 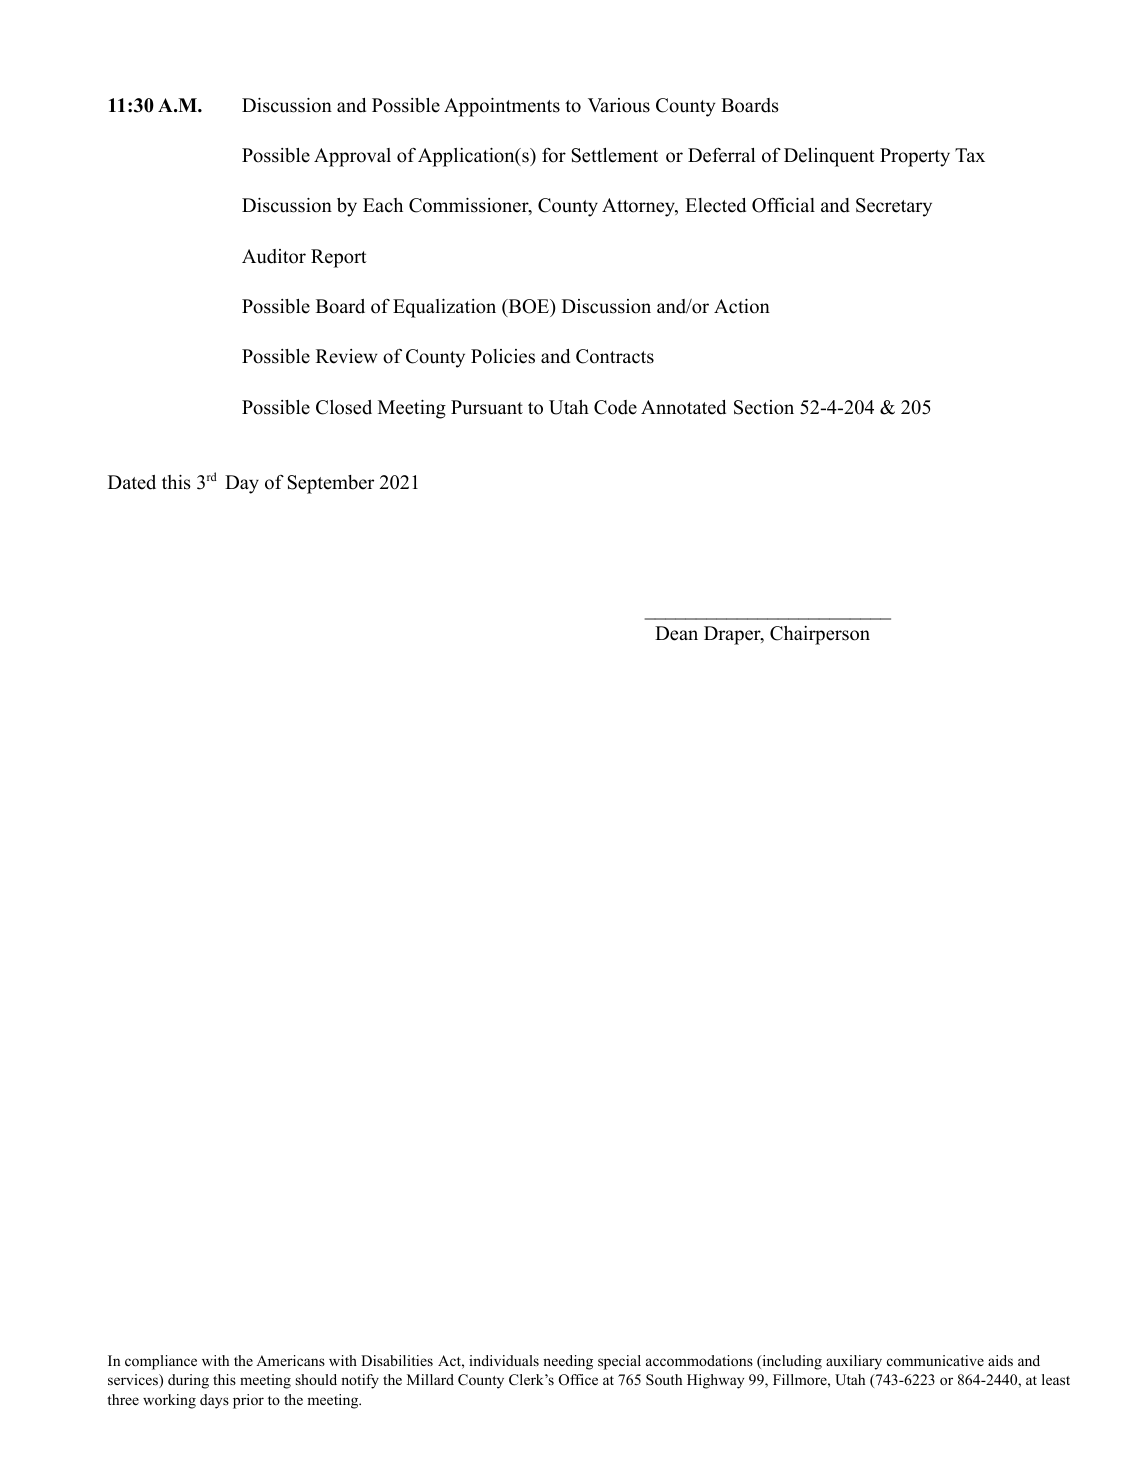 I want to click on Americans, so click(x=290, y=1360).
